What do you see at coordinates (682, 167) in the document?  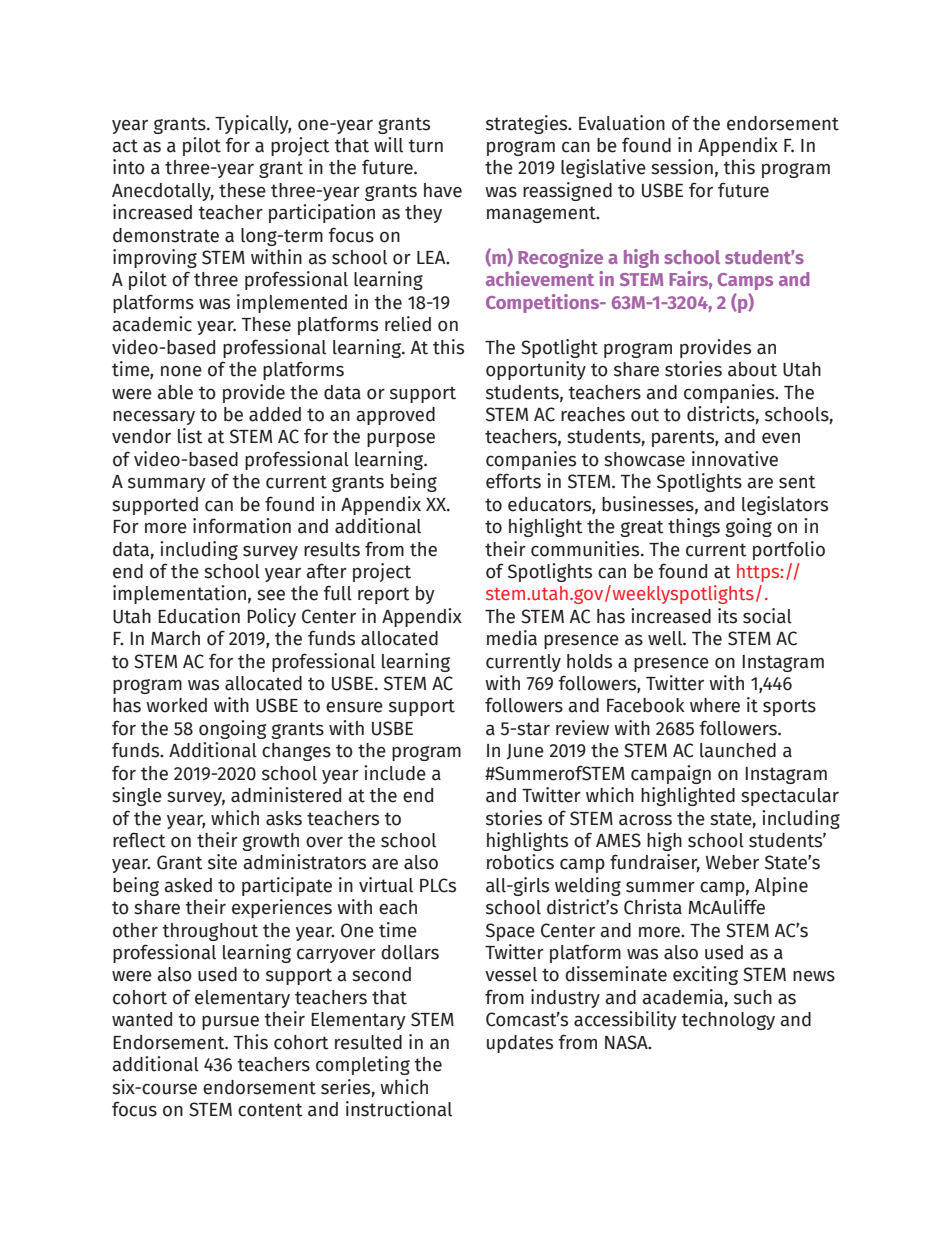 I see `session` at bounding box center [682, 167].
